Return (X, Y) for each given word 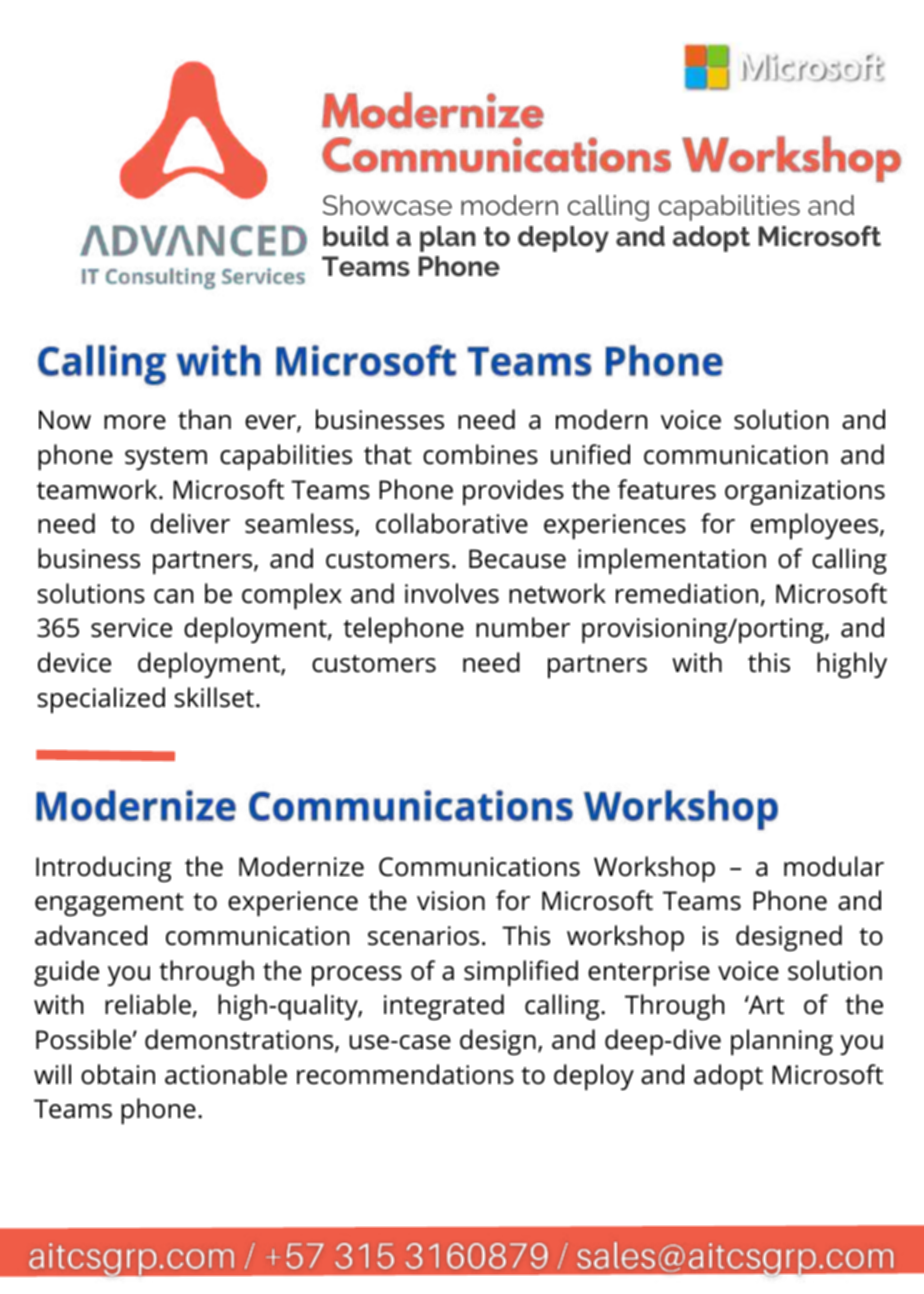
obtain (118, 1074)
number (523, 627)
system (166, 458)
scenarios (423, 936)
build (356, 236)
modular (834, 866)
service (131, 628)
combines (480, 454)
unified (590, 454)
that (388, 454)
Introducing (103, 869)
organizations (805, 492)
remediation (687, 593)
